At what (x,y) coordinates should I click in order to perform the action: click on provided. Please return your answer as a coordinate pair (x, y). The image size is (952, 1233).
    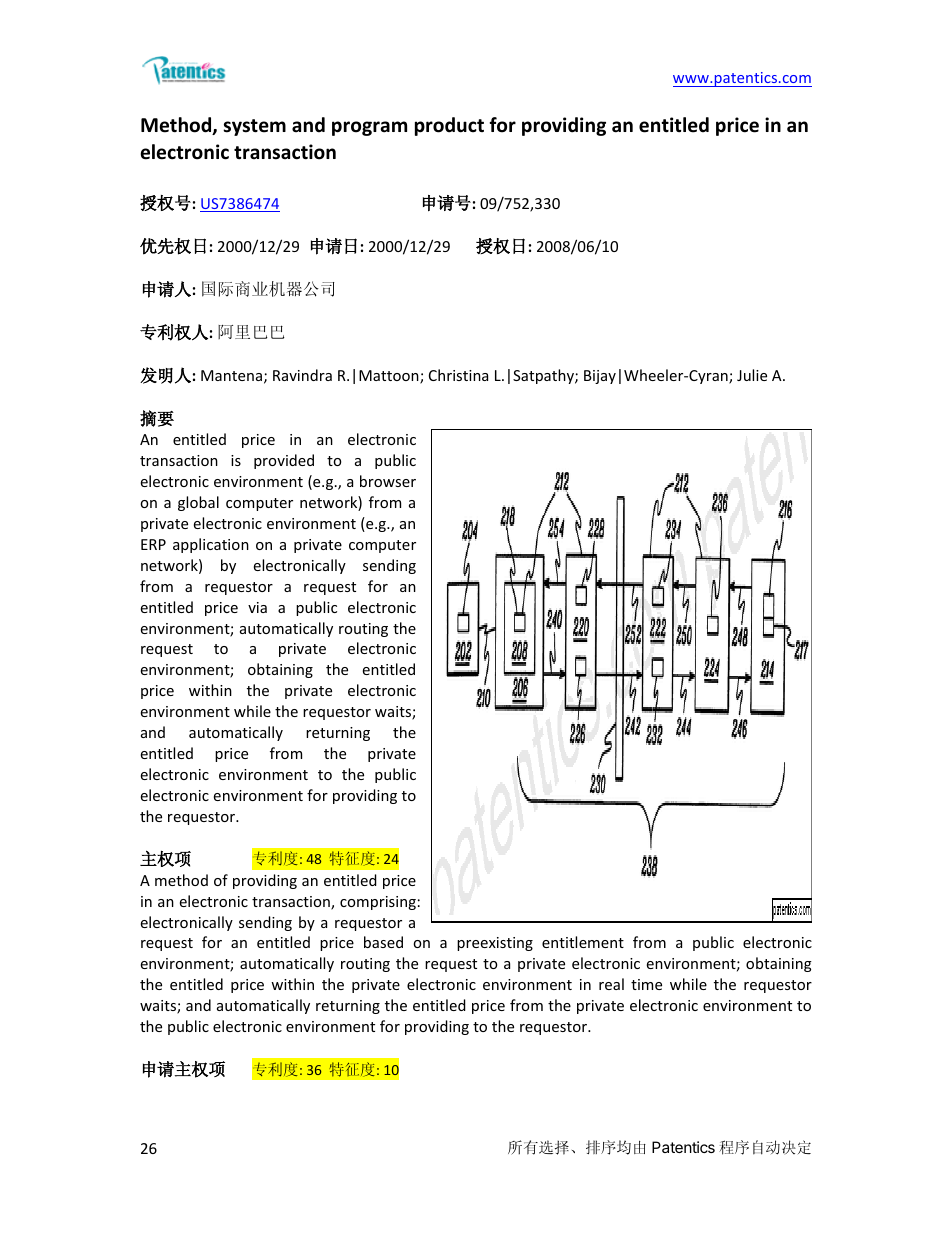
    Looking at the image, I should click on (284, 461).
